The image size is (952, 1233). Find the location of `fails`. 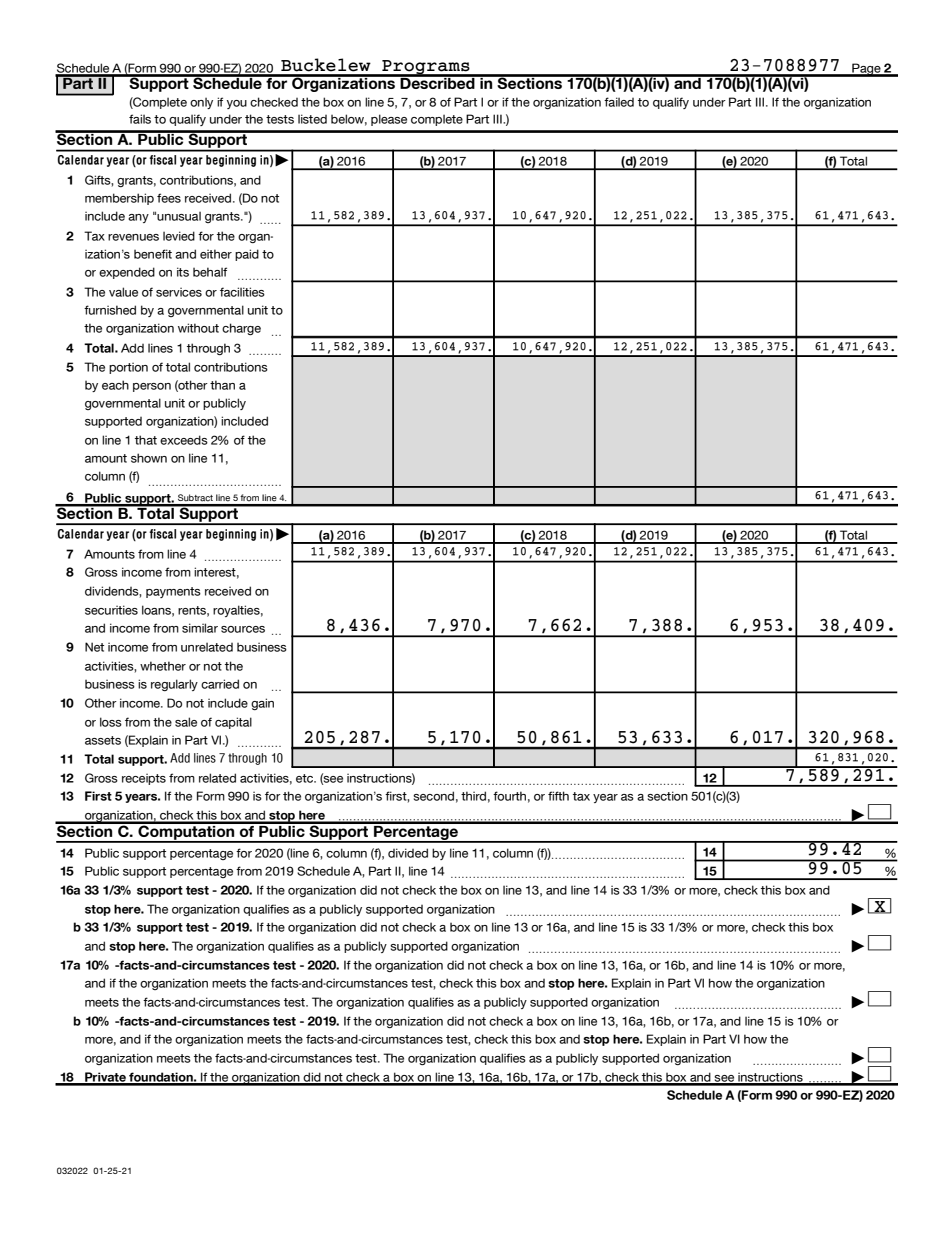

fails is located at coordinates (140, 119).
